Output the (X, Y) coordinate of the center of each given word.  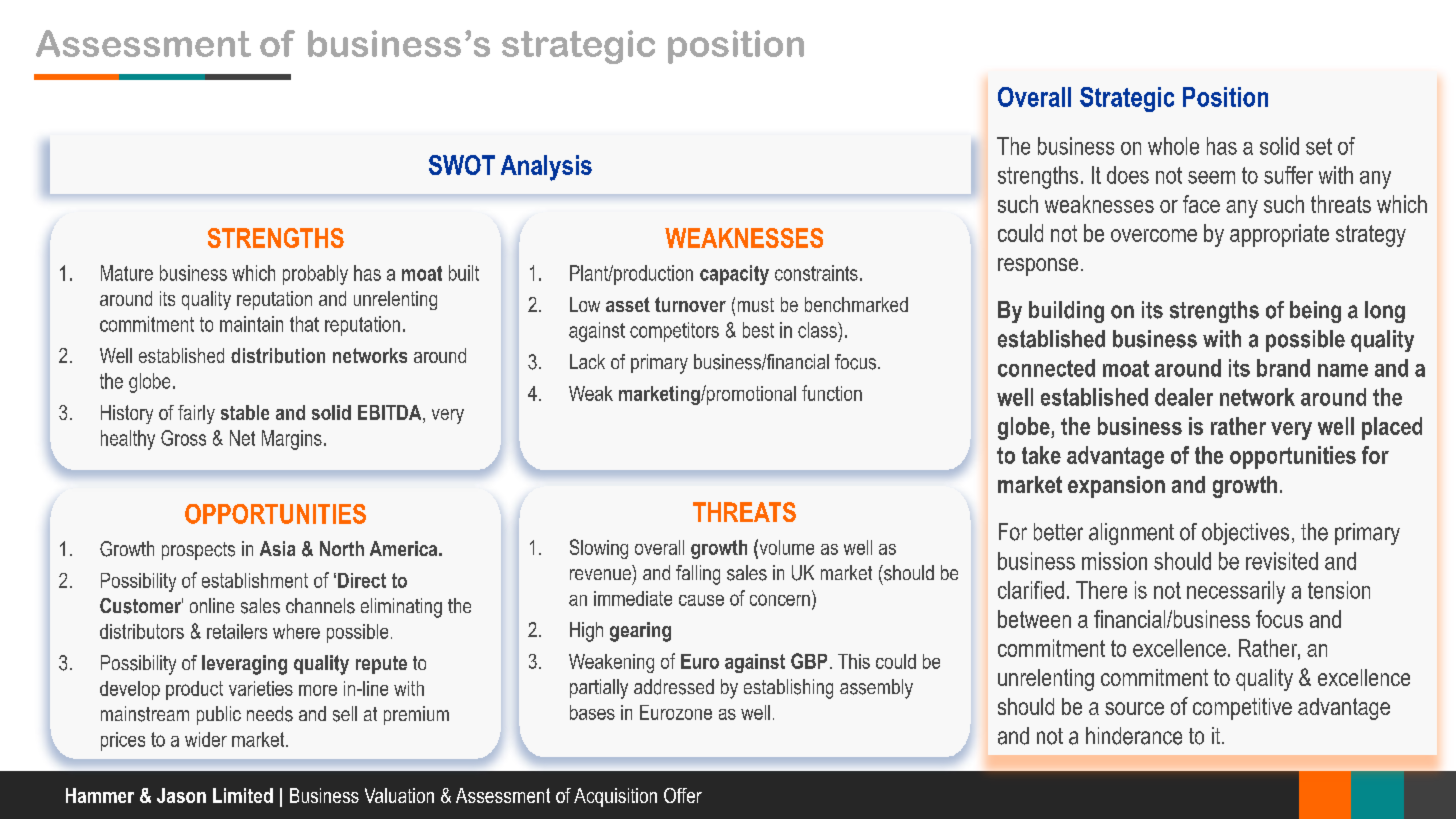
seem (1211, 177)
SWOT (462, 165)
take (1041, 455)
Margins (292, 440)
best (758, 330)
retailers (237, 631)
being (1315, 312)
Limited (243, 795)
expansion (1116, 487)
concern (780, 600)
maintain (251, 324)
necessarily (1236, 592)
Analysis (546, 168)
